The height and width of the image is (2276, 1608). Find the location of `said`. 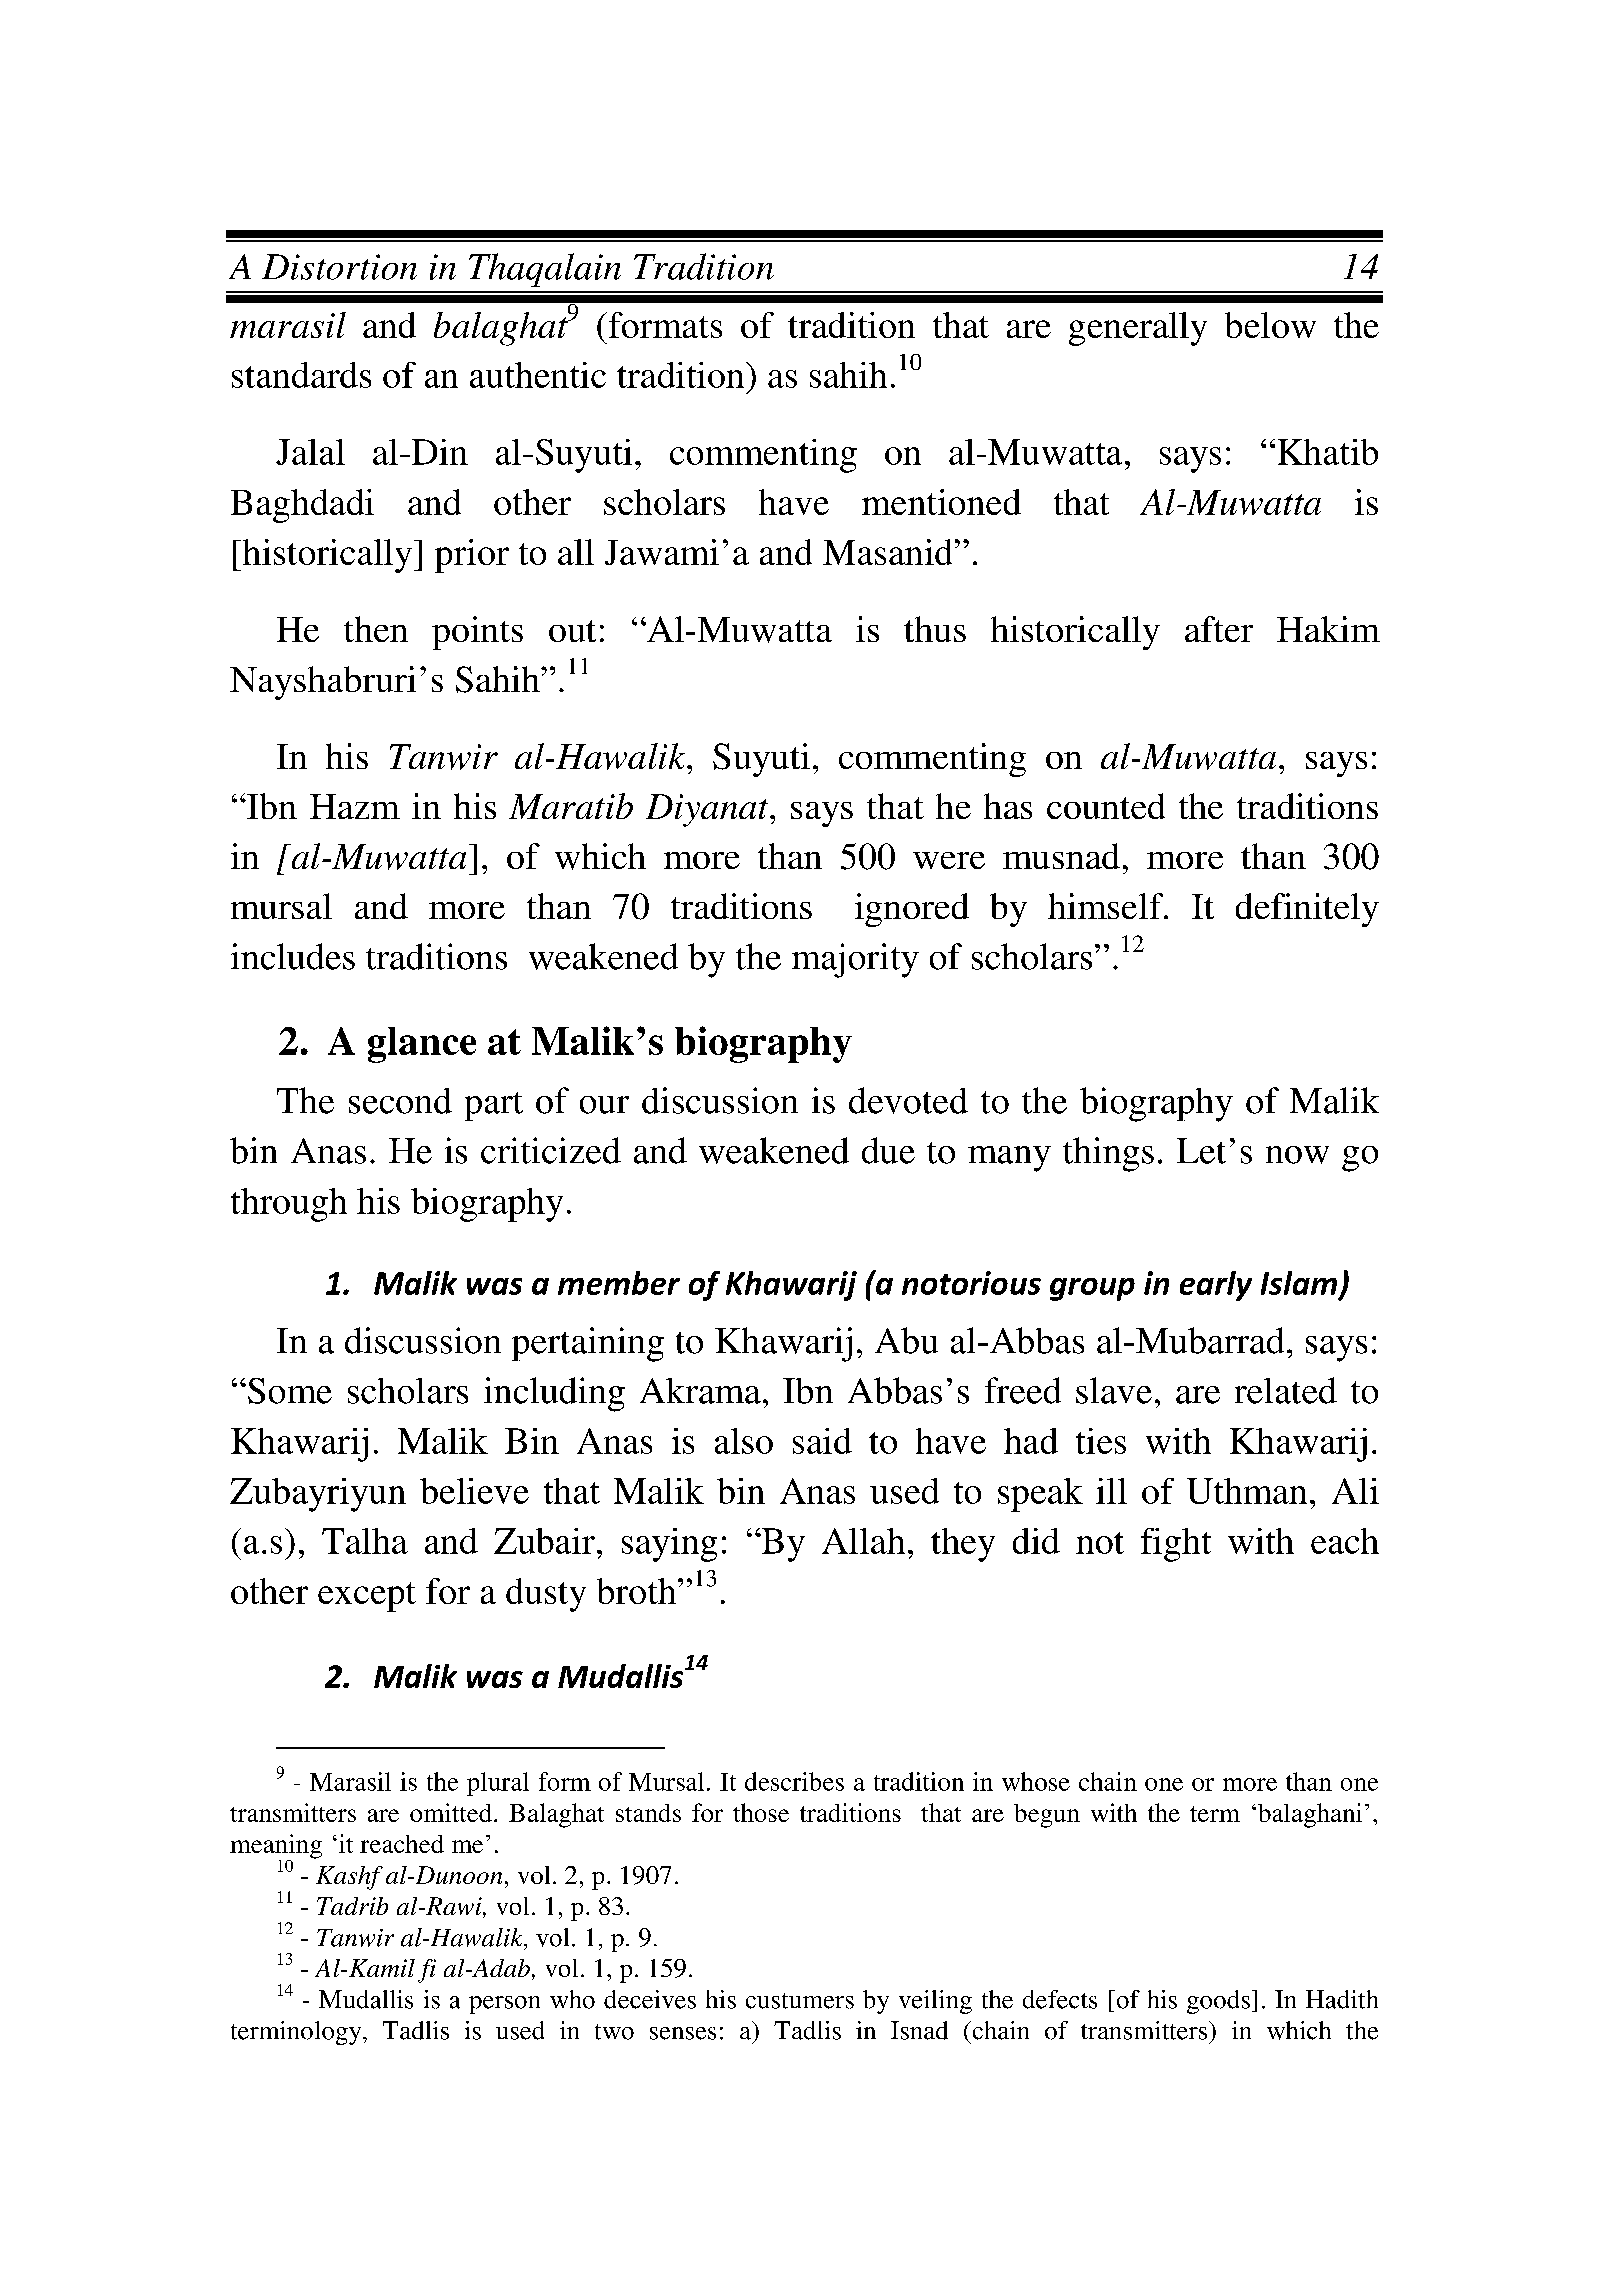

said is located at coordinates (822, 1441).
